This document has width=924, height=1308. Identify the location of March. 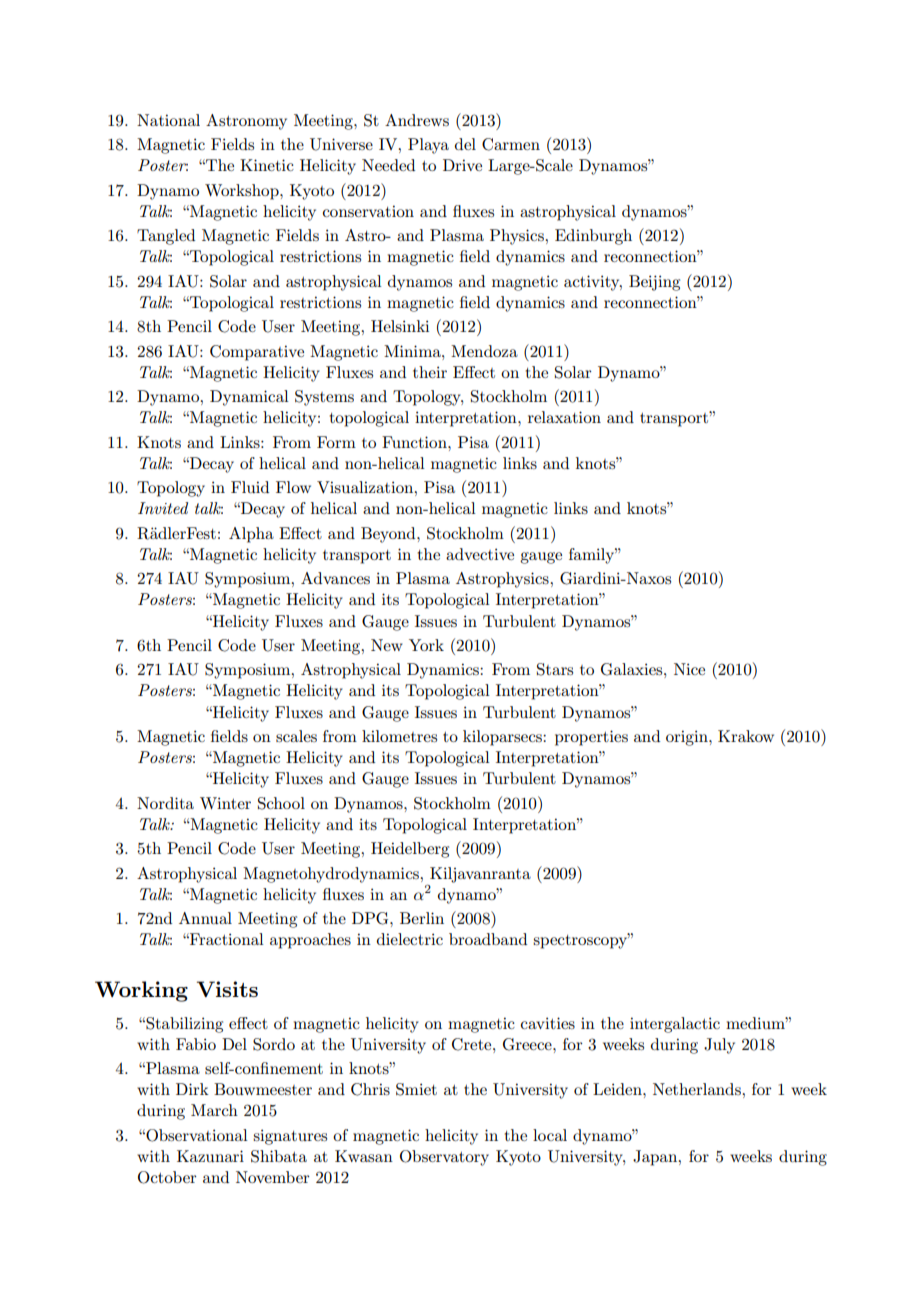
(214, 1110).
